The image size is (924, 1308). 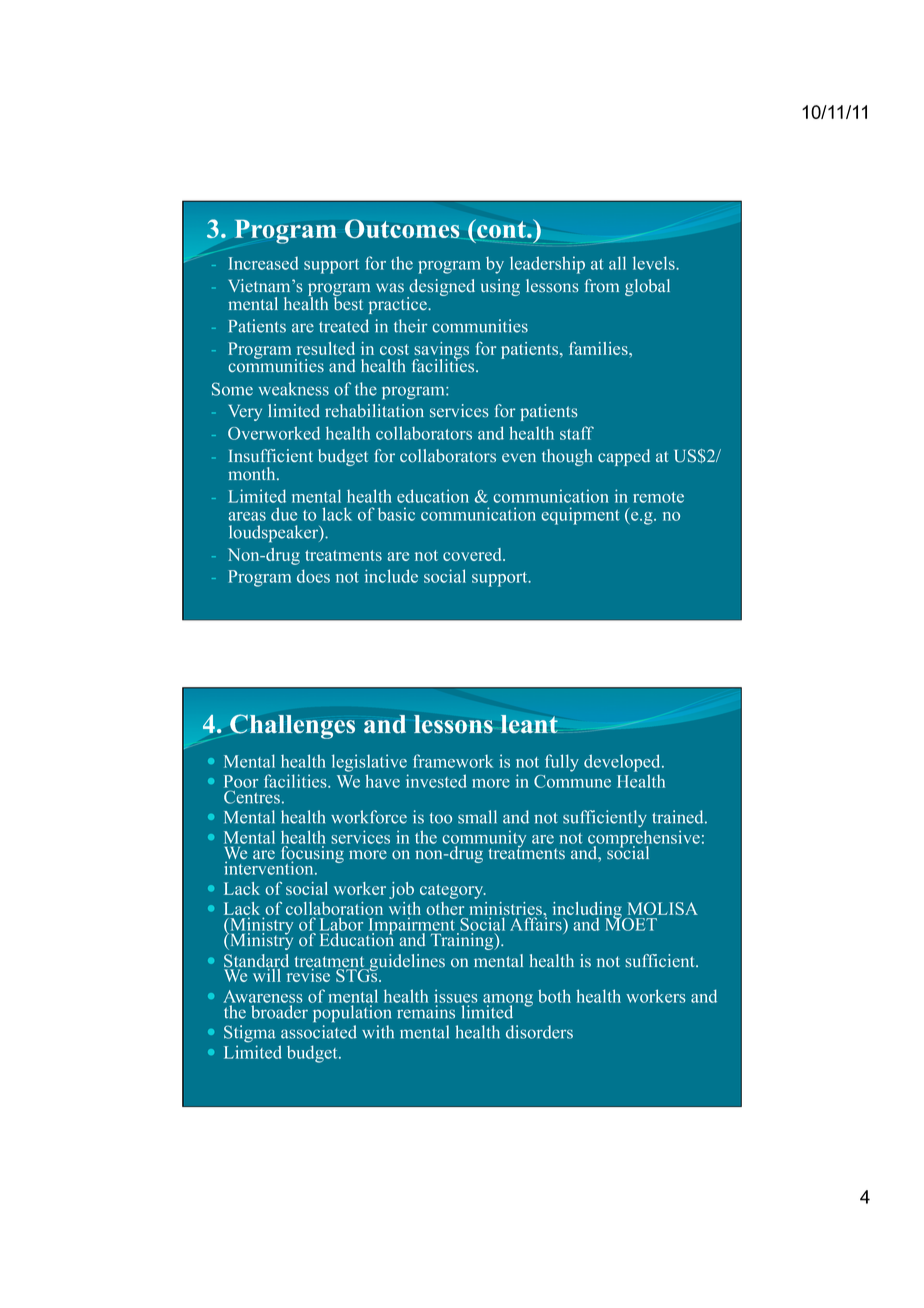 I want to click on Awareness, so click(x=263, y=996).
